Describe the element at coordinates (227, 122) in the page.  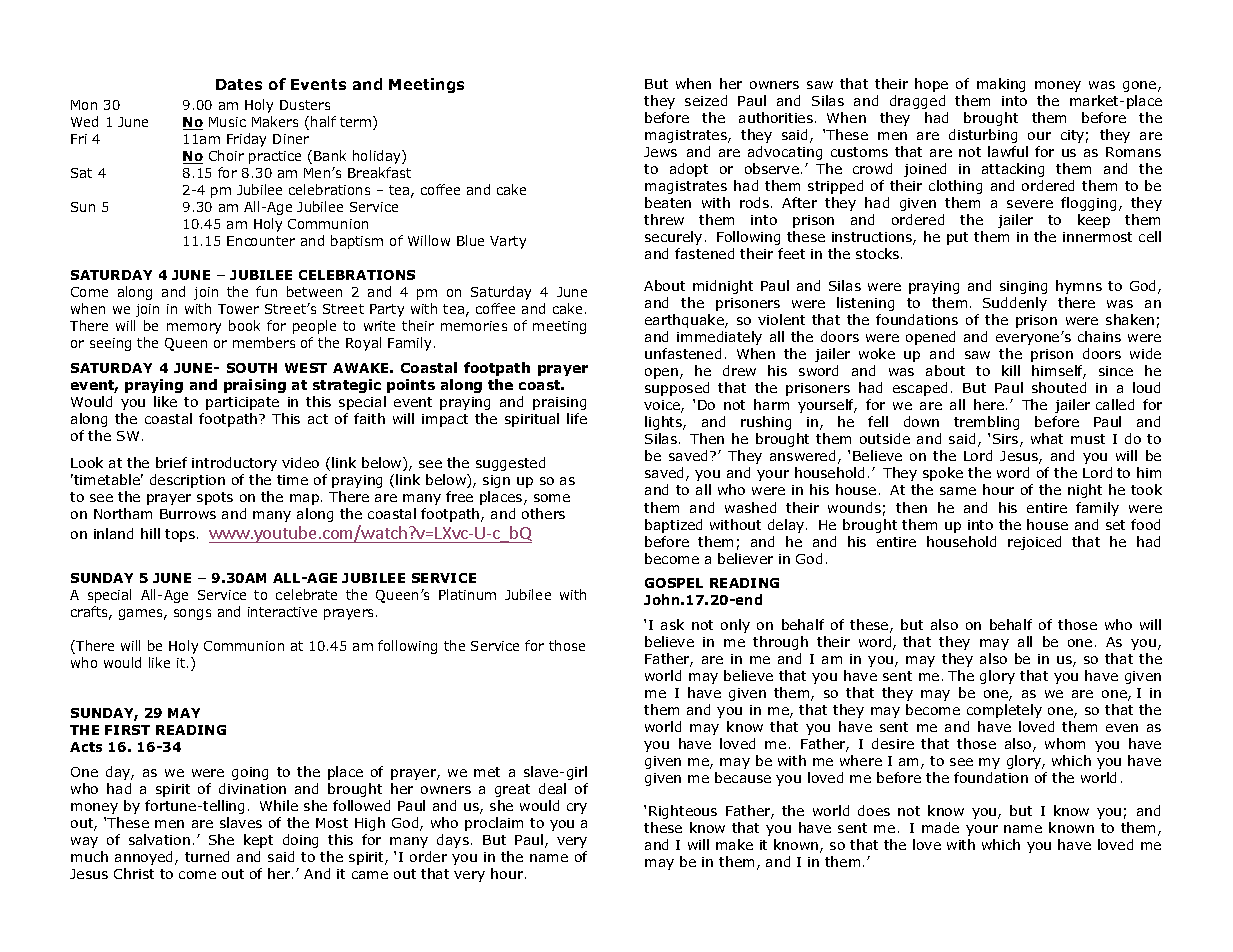
I see `Music` at that location.
